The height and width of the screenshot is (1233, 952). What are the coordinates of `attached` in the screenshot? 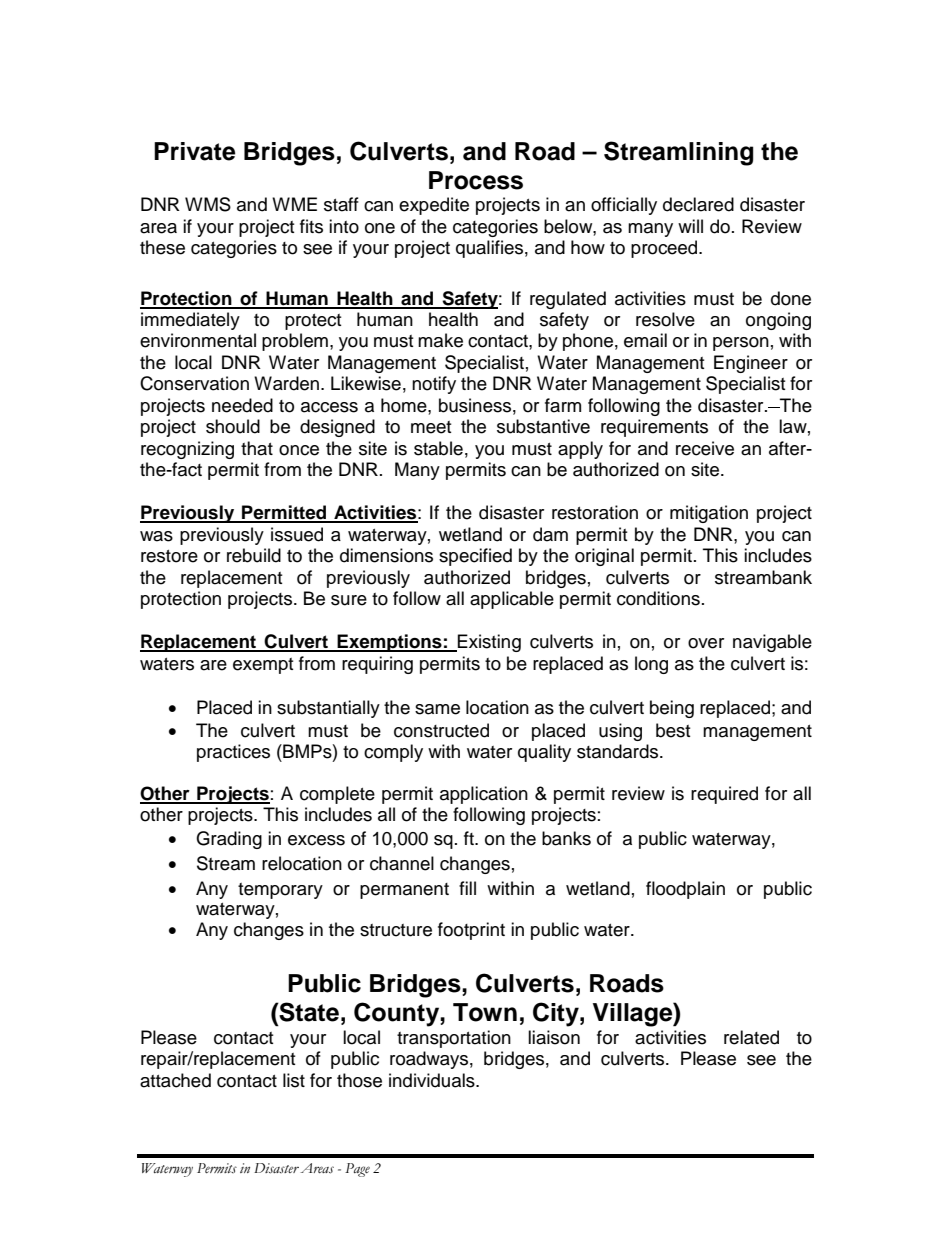 It's located at (175, 1080).
